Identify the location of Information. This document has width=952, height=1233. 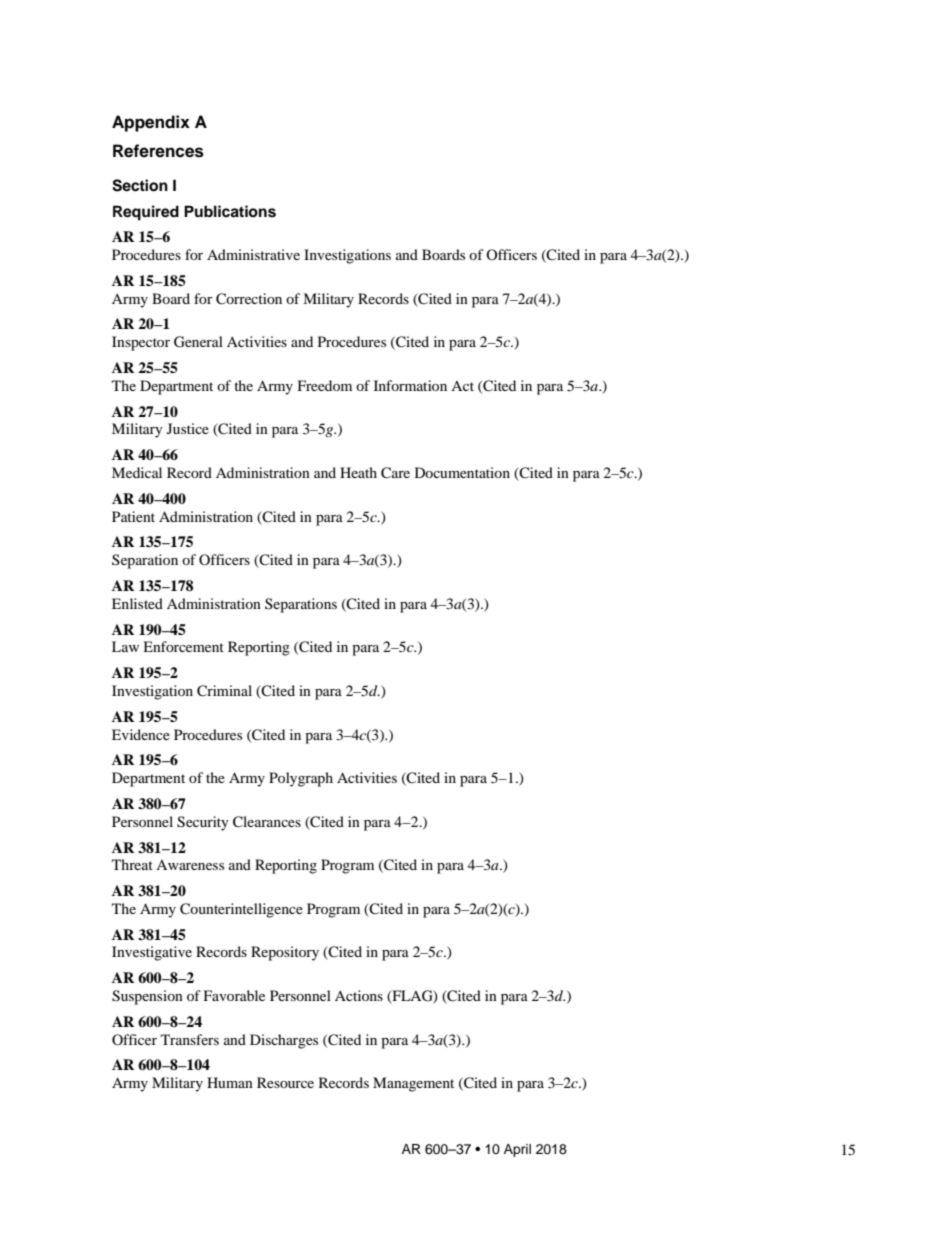
(410, 385).
